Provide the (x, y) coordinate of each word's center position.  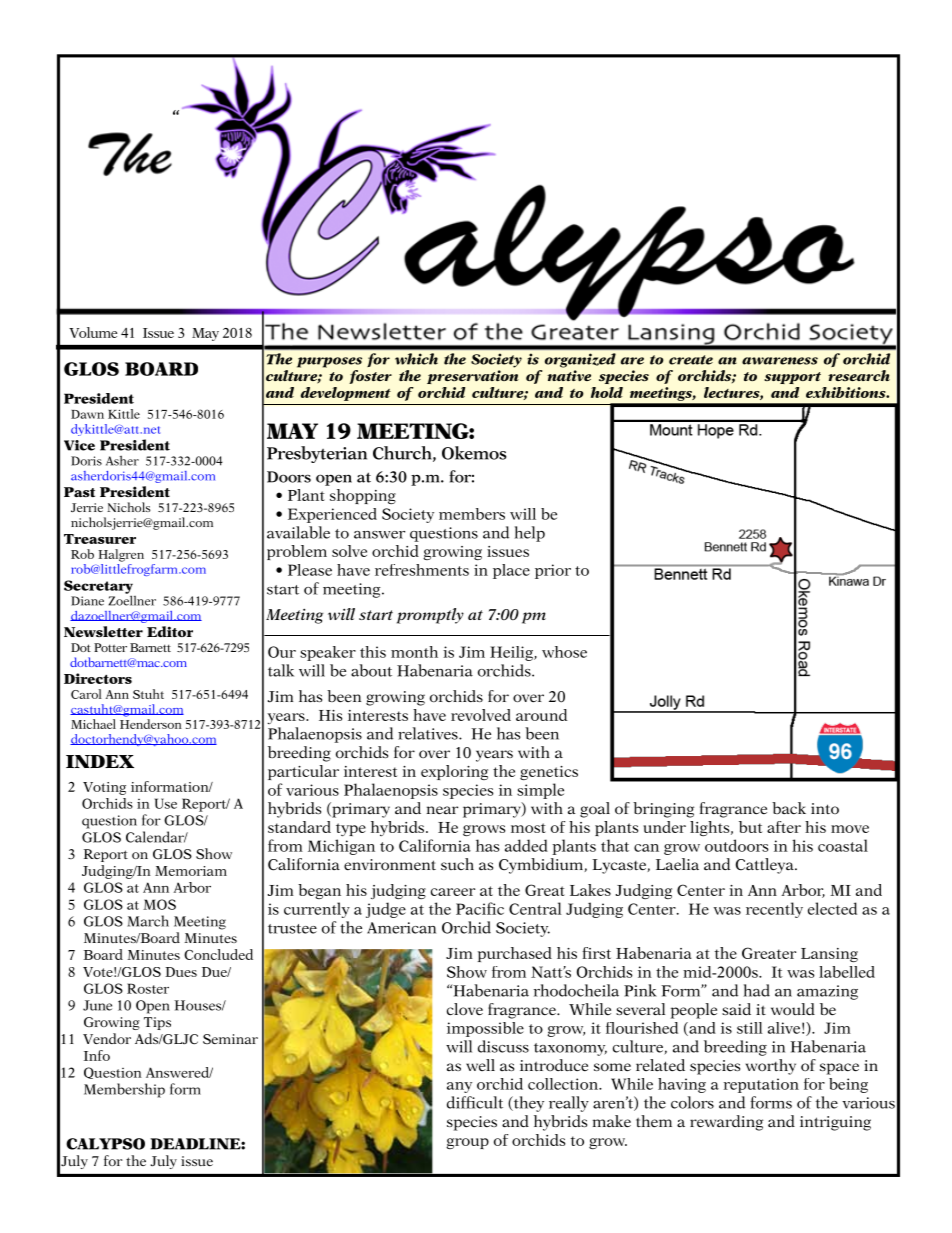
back (789, 808)
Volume (93, 332)
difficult (475, 1102)
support (792, 378)
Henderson (151, 724)
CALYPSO (105, 1144)
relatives (429, 733)
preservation (473, 377)
